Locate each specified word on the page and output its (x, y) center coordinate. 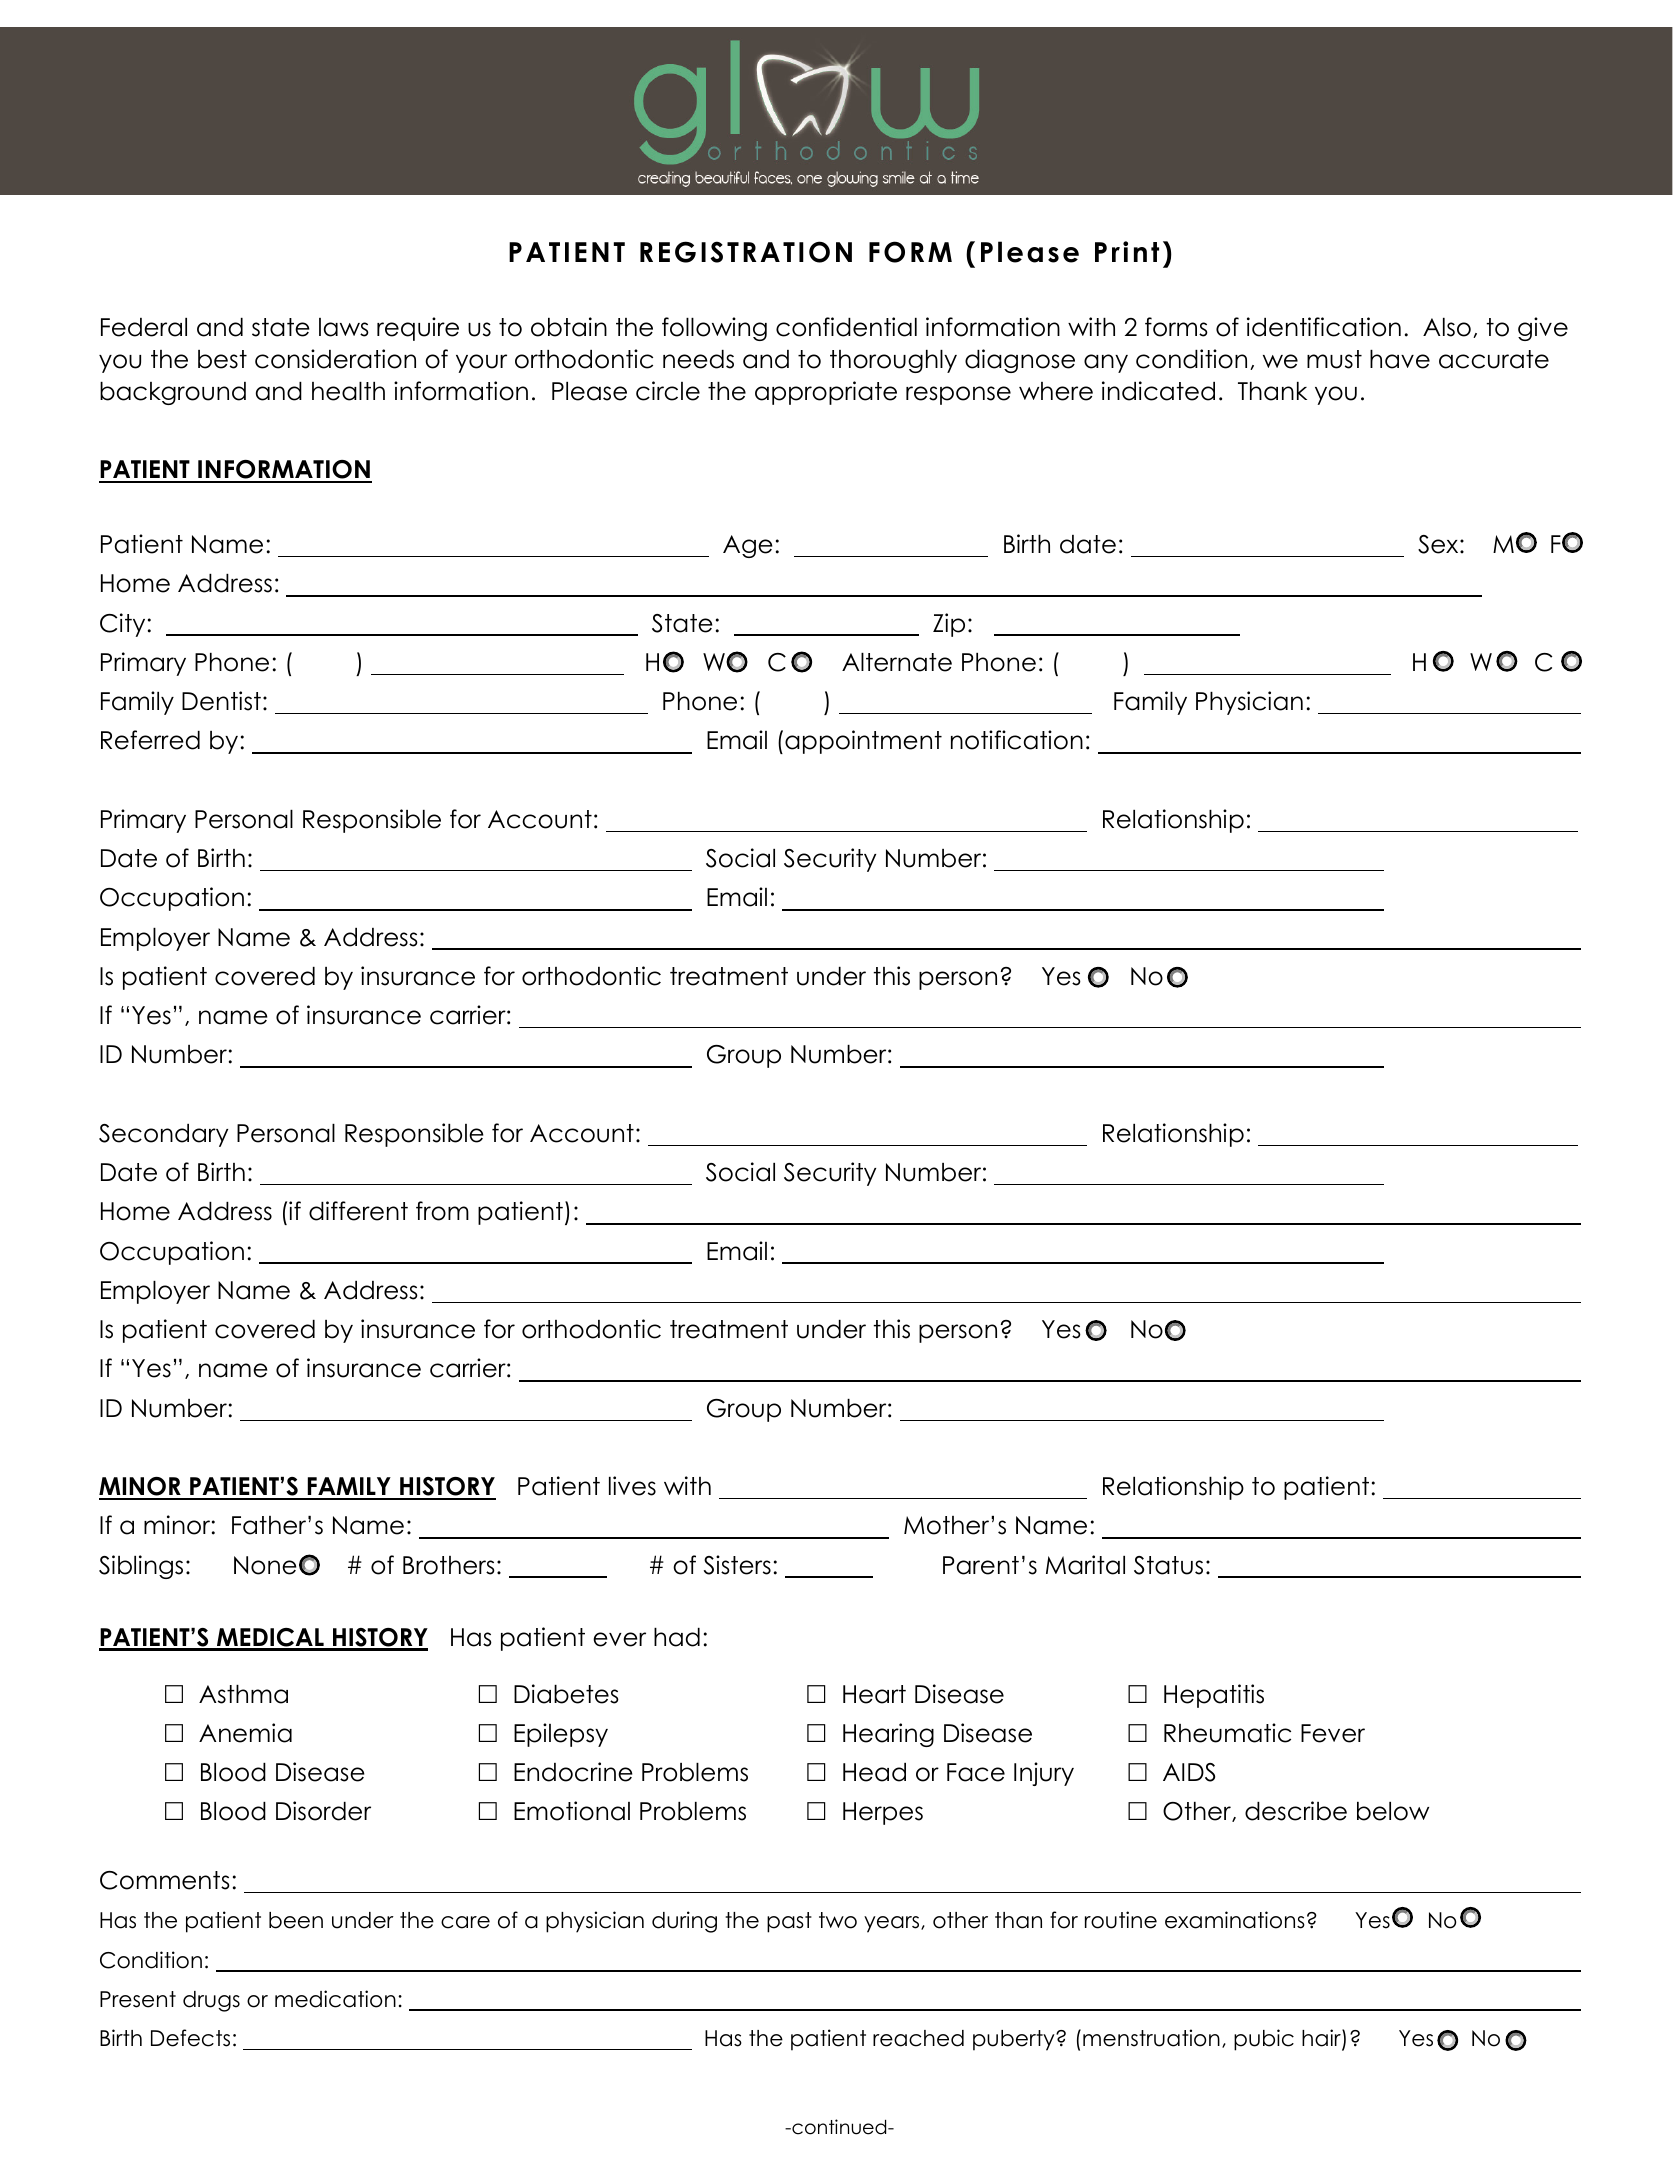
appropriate (826, 393)
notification (1017, 740)
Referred (150, 740)
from (442, 1211)
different (358, 1211)
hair (1322, 2039)
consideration (335, 359)
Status (1168, 1565)
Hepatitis (1214, 1696)
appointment (863, 742)
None (265, 1565)
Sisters (737, 1565)
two (838, 1920)
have (1400, 359)
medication (335, 1999)
